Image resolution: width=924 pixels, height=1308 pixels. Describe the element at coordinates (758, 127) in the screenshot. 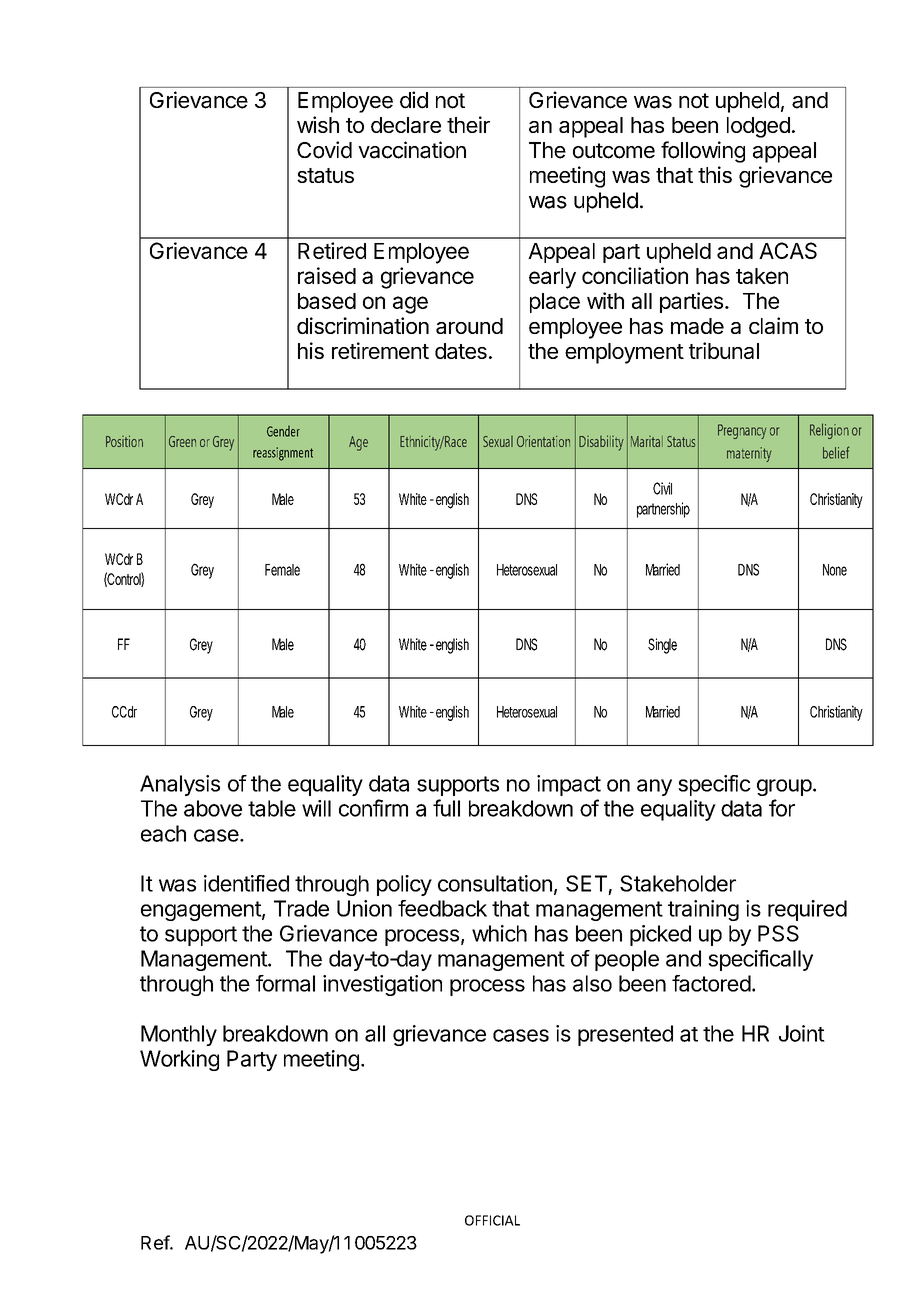

I see `lodged` at that location.
